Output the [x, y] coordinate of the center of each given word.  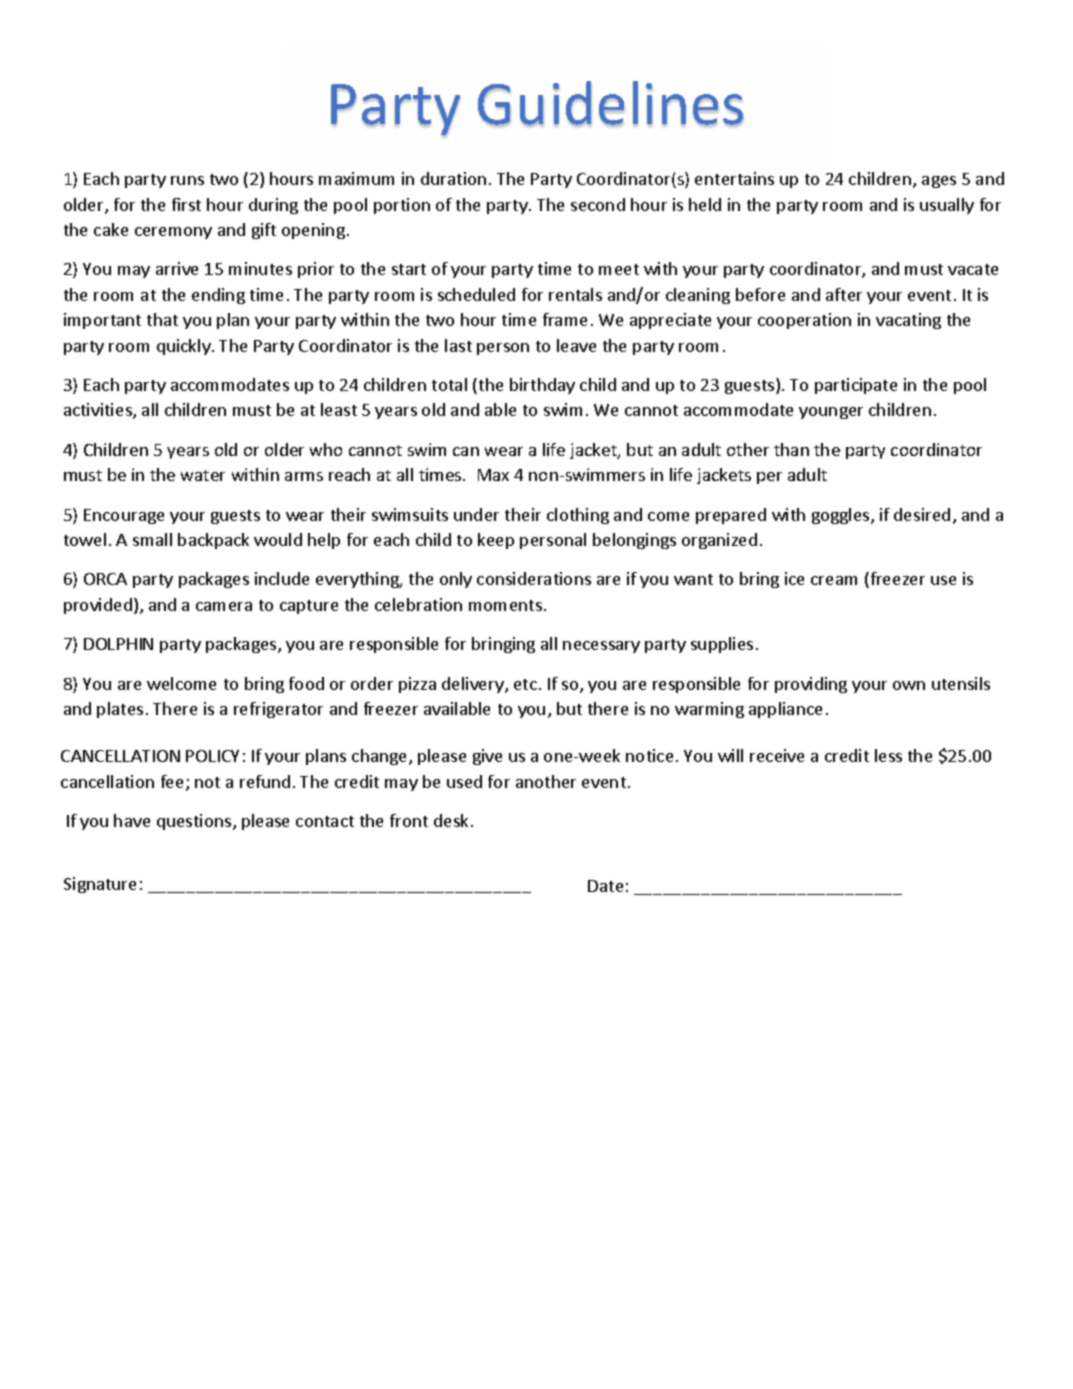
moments [507, 605]
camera [224, 606]
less [888, 755]
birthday [542, 386]
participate [856, 386]
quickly [185, 347]
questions [195, 822]
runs [187, 180]
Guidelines [610, 104]
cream [834, 580]
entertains [734, 178]
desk [453, 820]
